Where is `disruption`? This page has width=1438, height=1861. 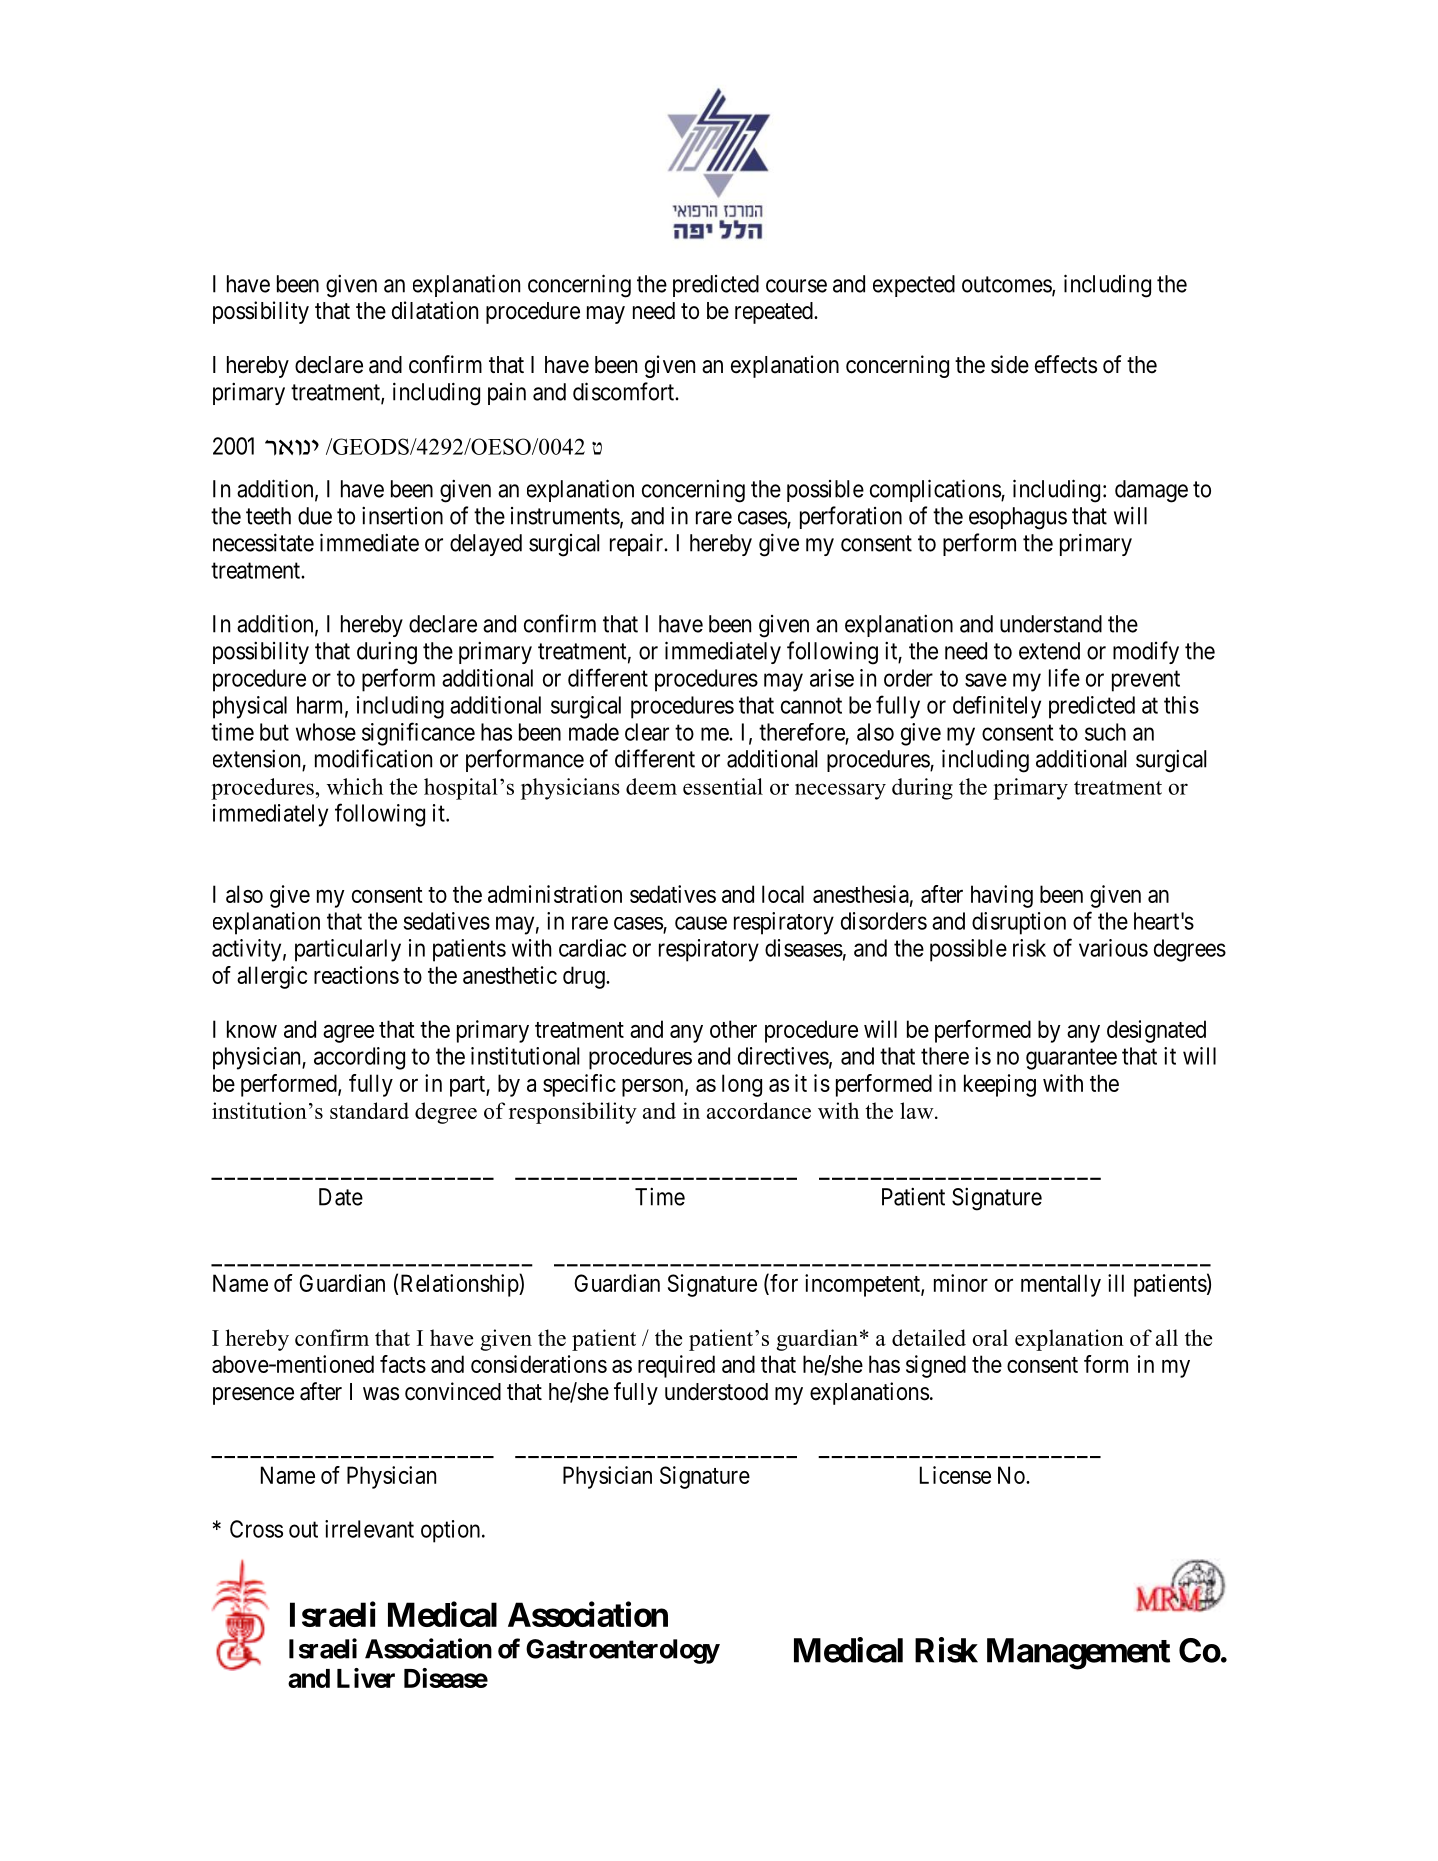
disruption is located at coordinates (1019, 923).
